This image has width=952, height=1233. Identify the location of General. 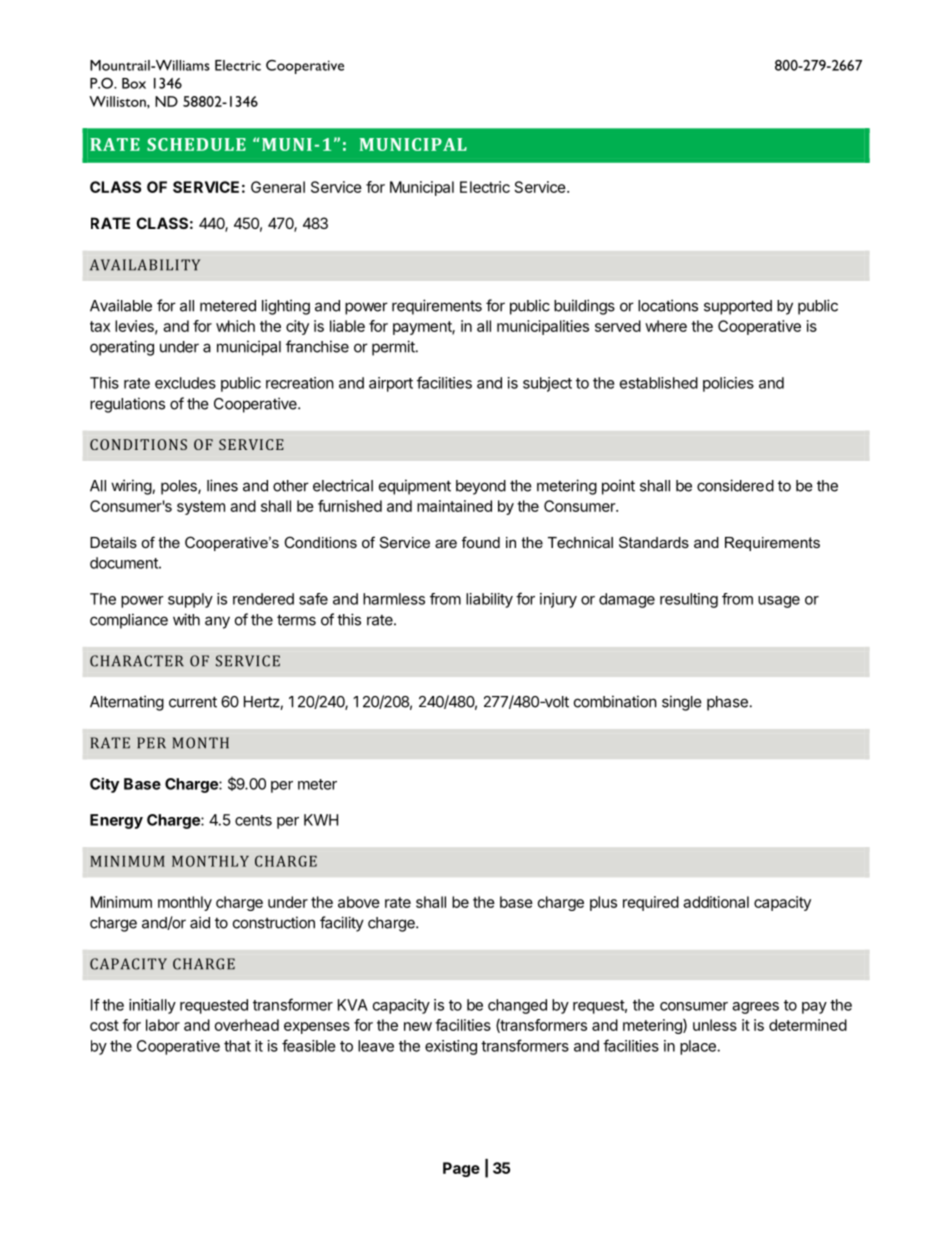
(278, 187).
